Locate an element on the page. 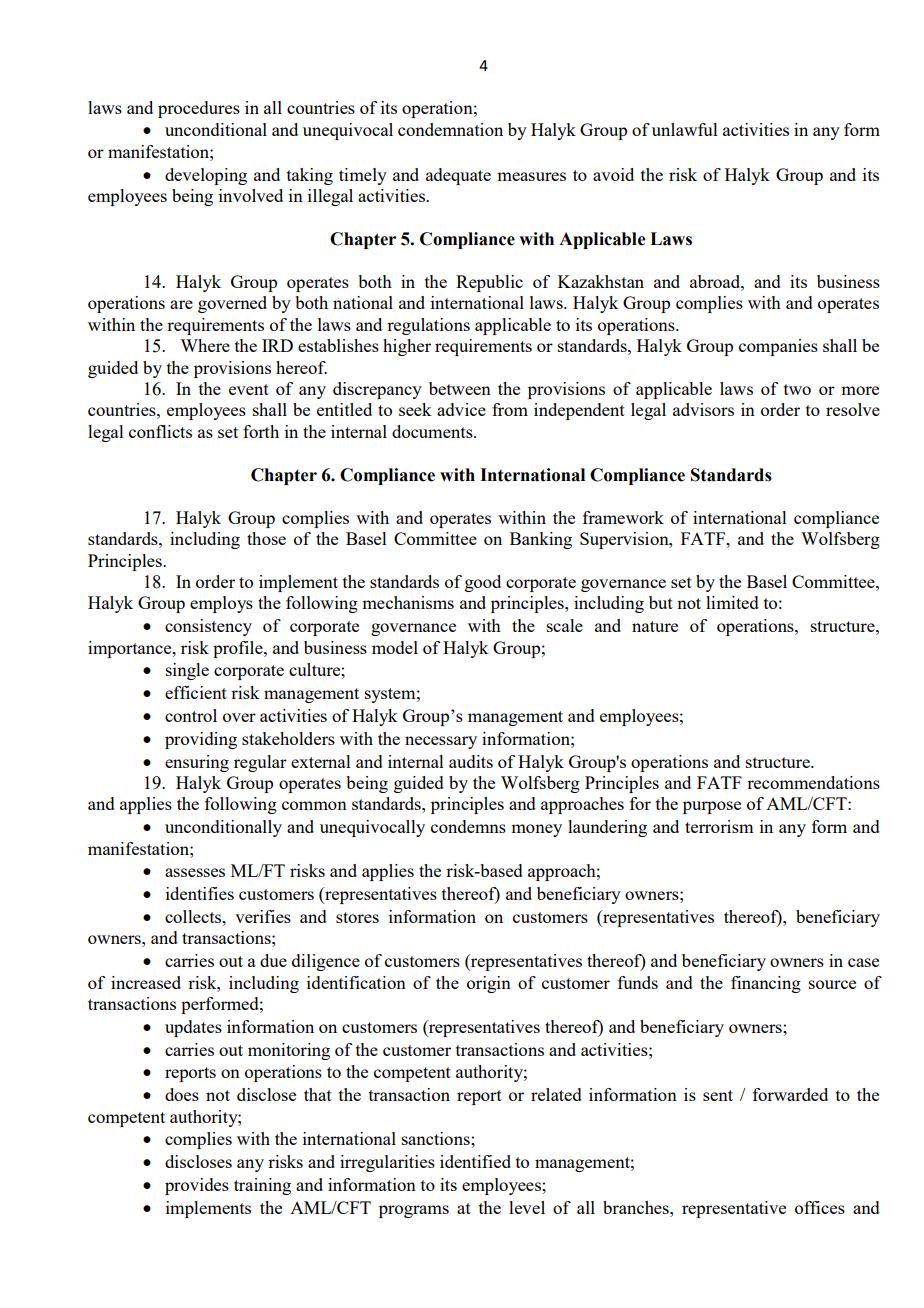  provides is located at coordinates (197, 1186).
